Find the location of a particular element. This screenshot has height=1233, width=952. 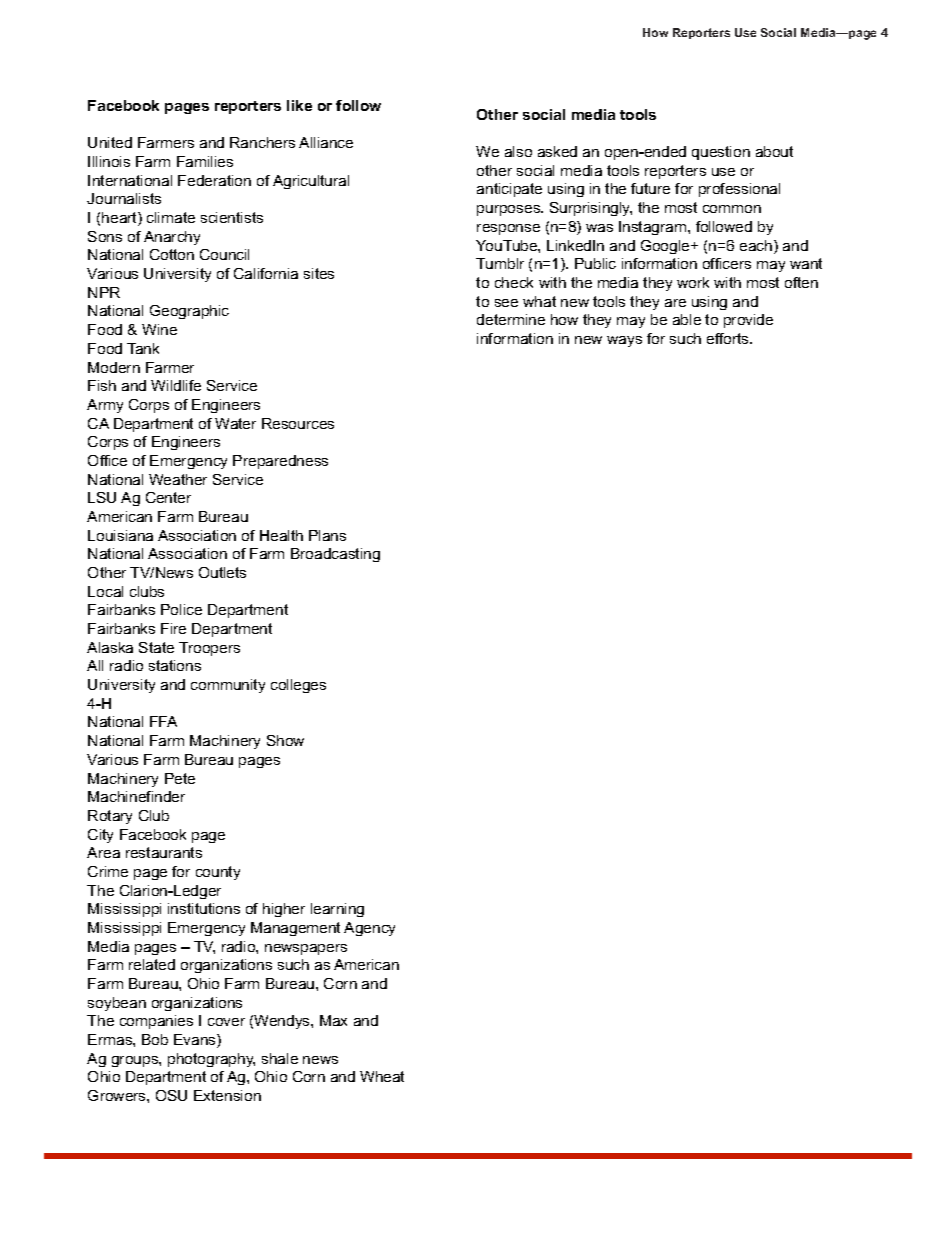

also is located at coordinates (518, 151).
